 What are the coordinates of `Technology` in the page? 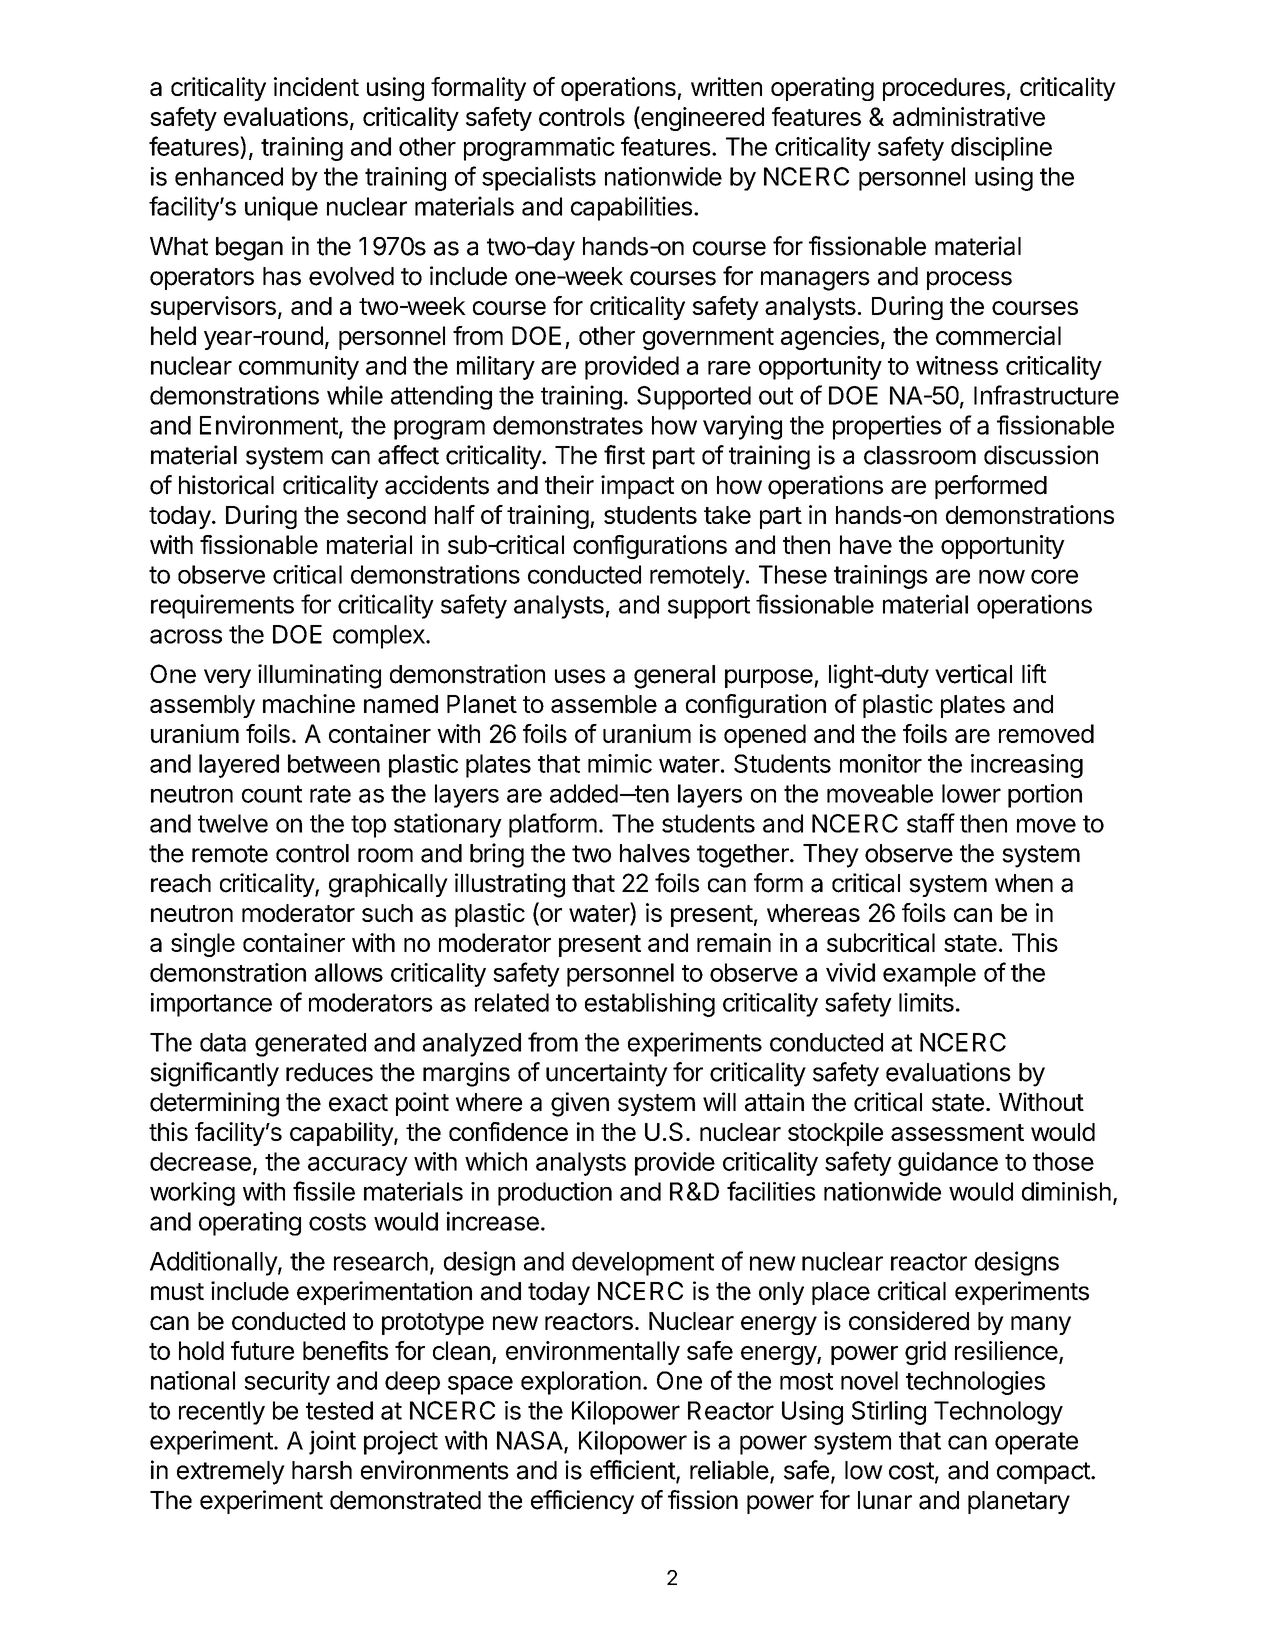 It's located at (998, 1413).
